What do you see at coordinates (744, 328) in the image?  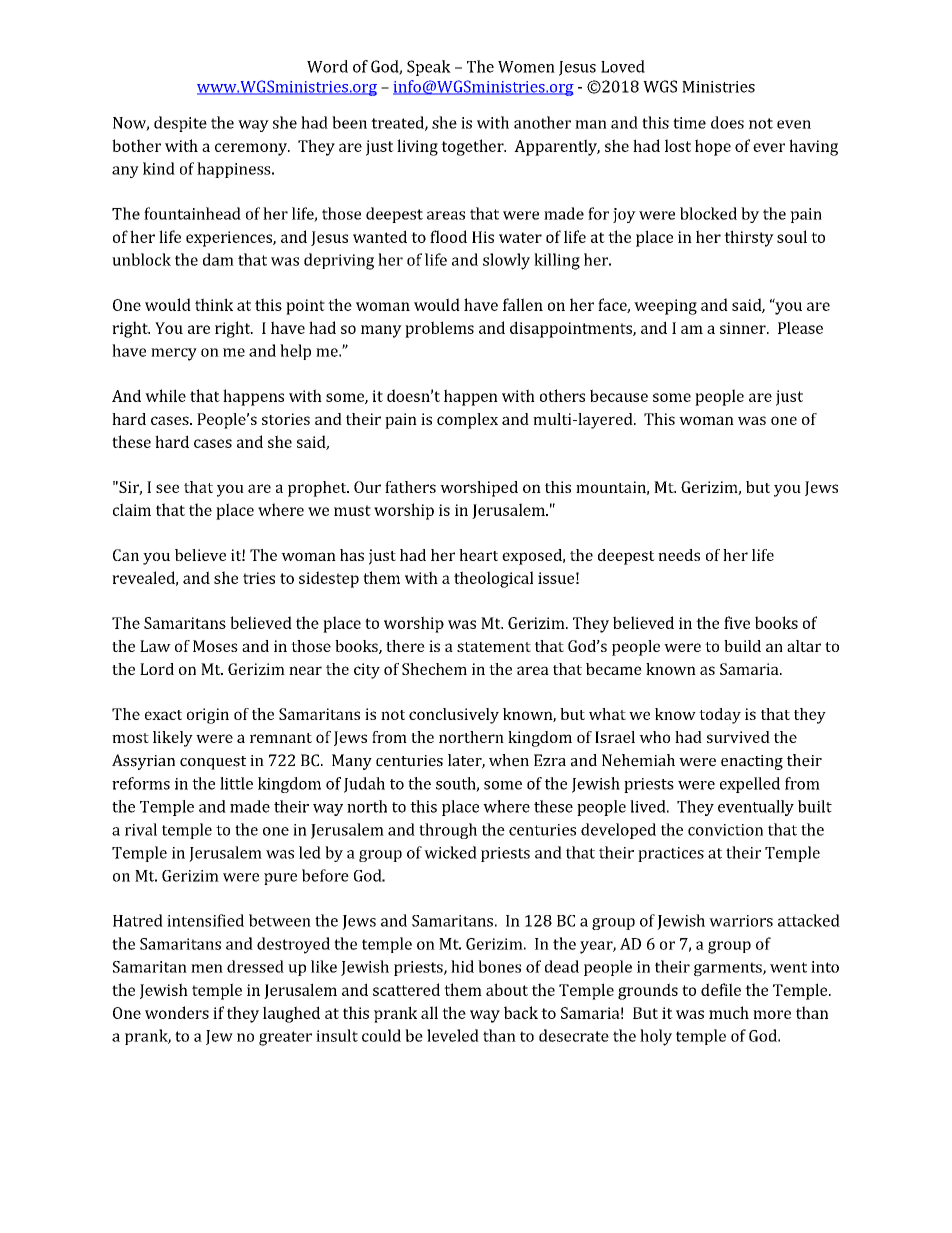 I see `sinner` at bounding box center [744, 328].
